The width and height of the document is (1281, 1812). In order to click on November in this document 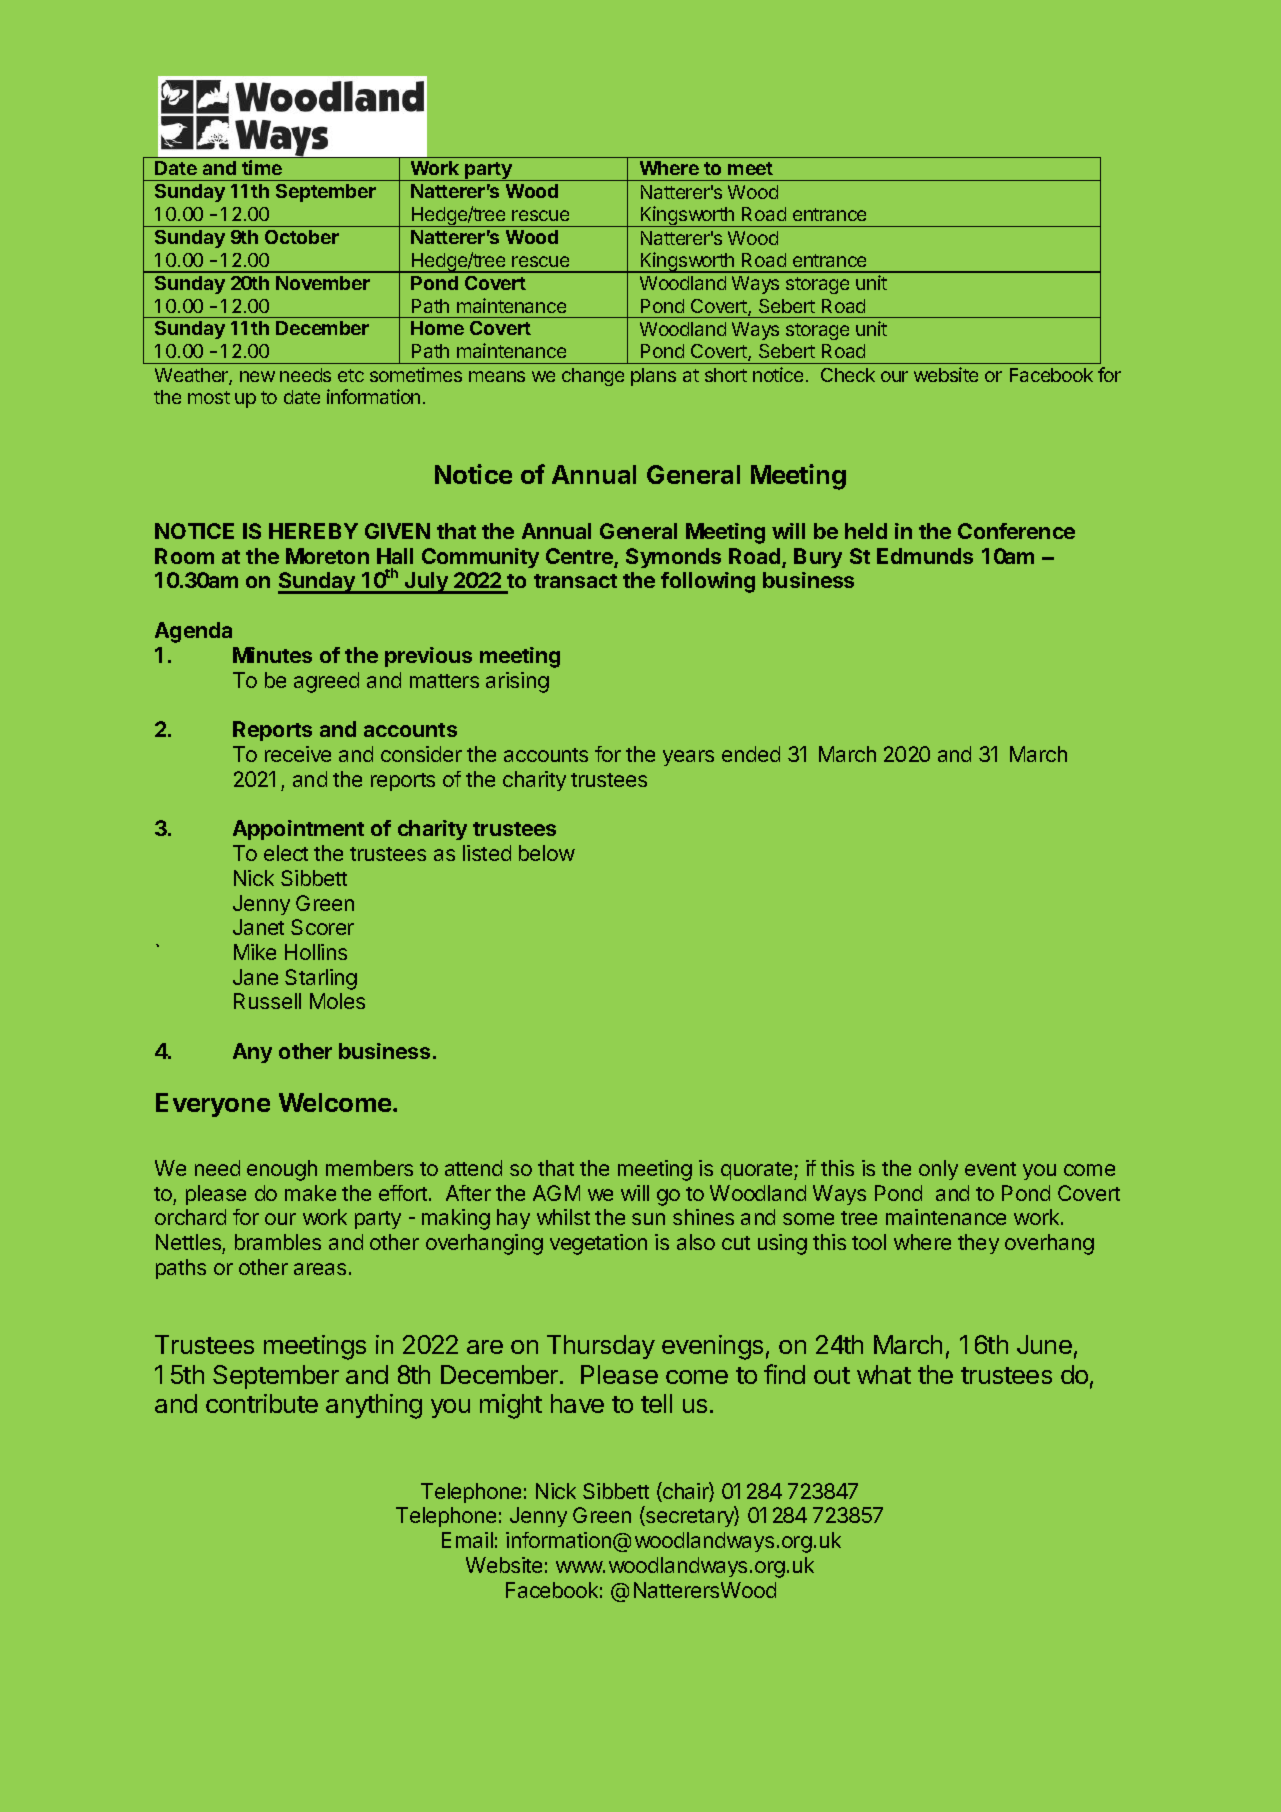, I will do `click(323, 283)`.
